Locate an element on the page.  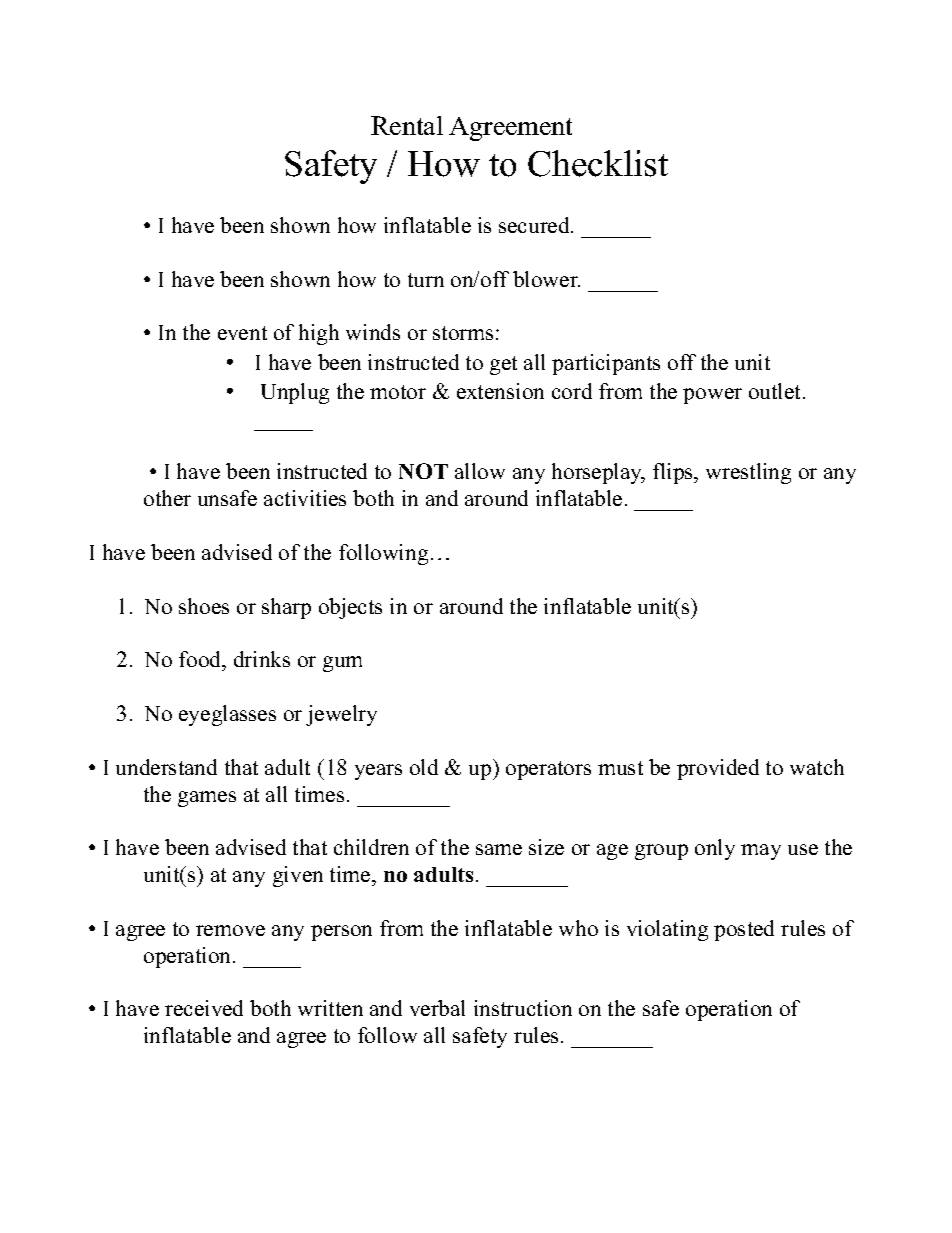
wrestling is located at coordinates (748, 473).
